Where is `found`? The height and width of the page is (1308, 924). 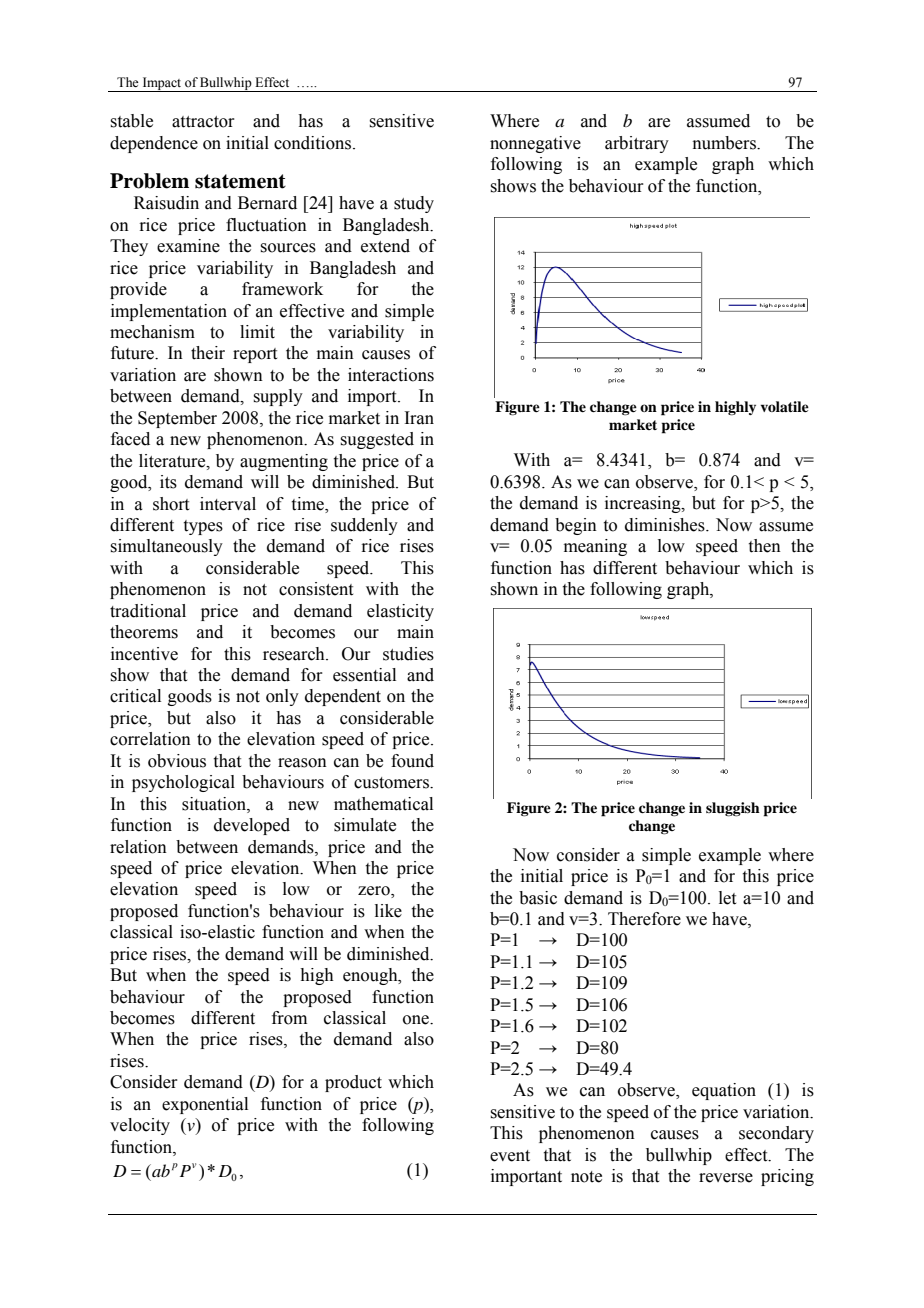
found is located at coordinates (412, 761).
